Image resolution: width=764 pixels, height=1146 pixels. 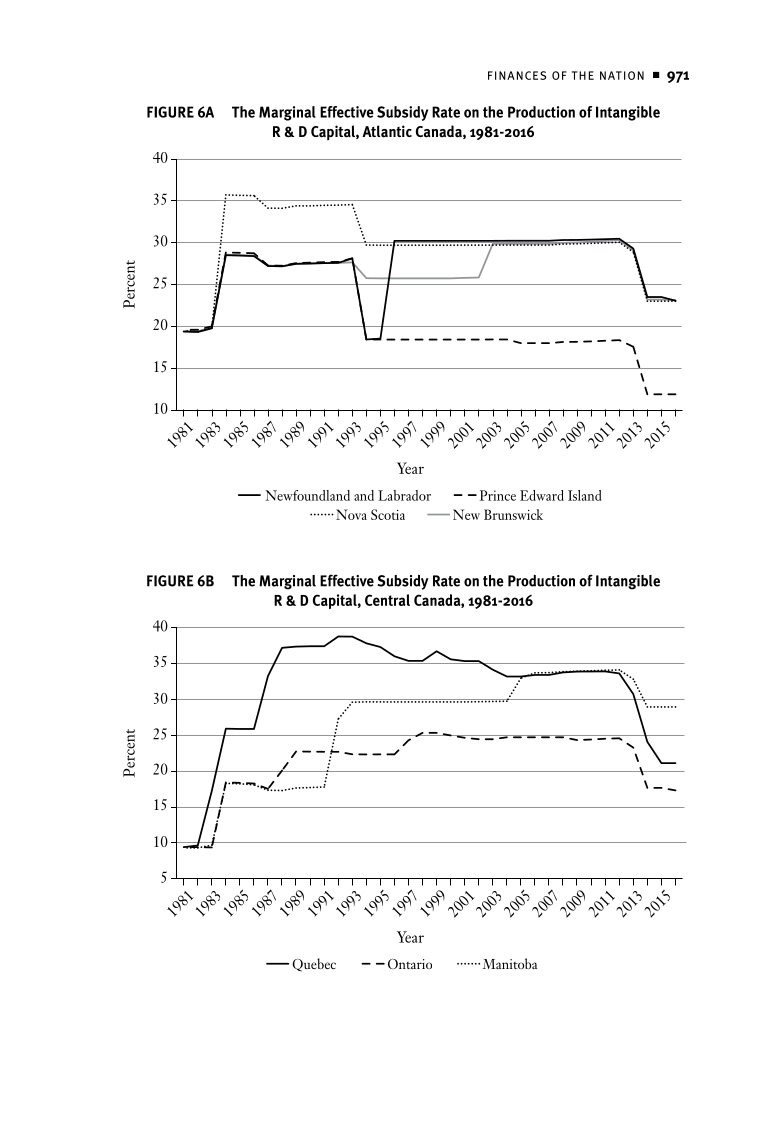 I want to click on Ontario, so click(x=410, y=964).
